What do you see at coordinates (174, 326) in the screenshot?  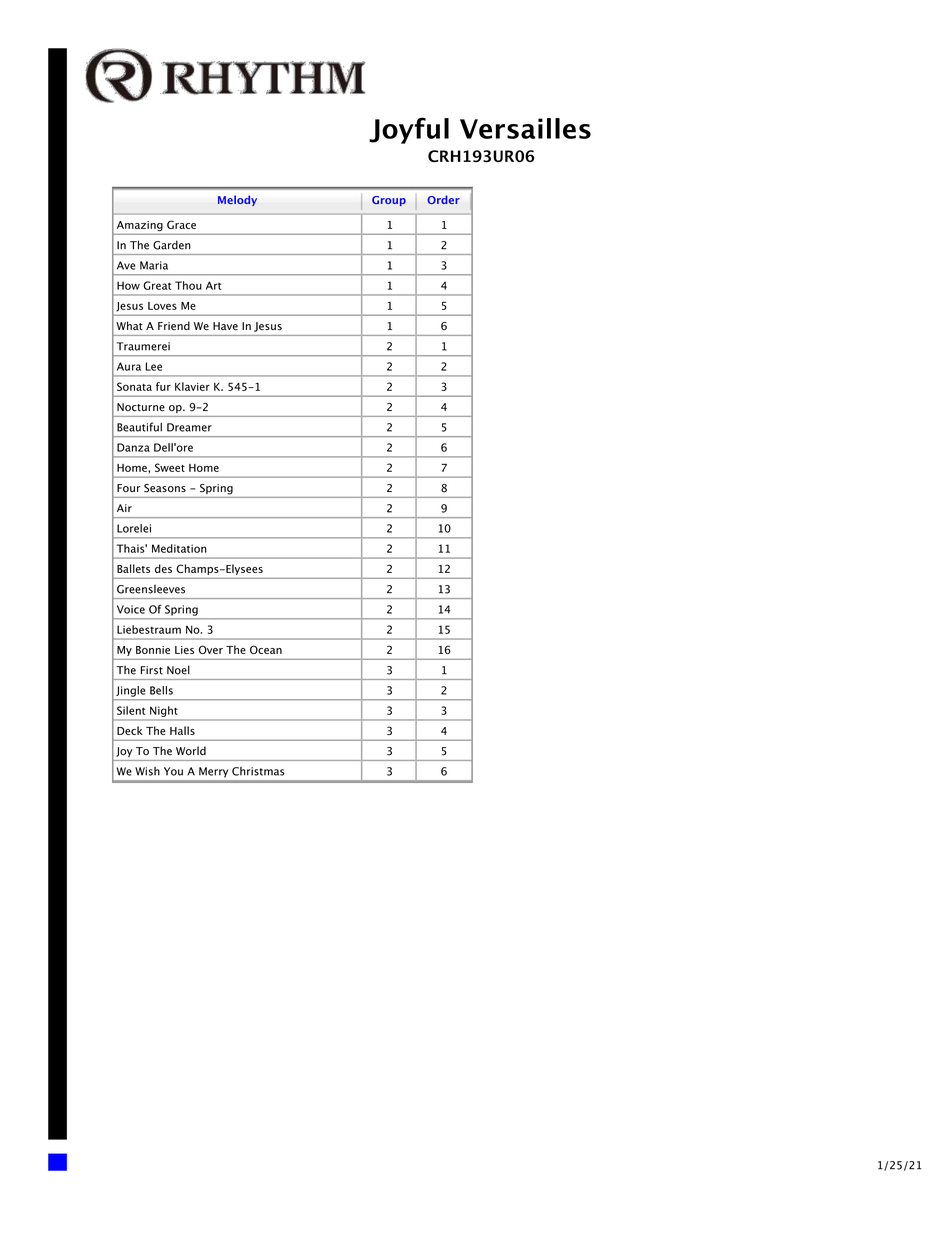 I see `Friend` at bounding box center [174, 326].
